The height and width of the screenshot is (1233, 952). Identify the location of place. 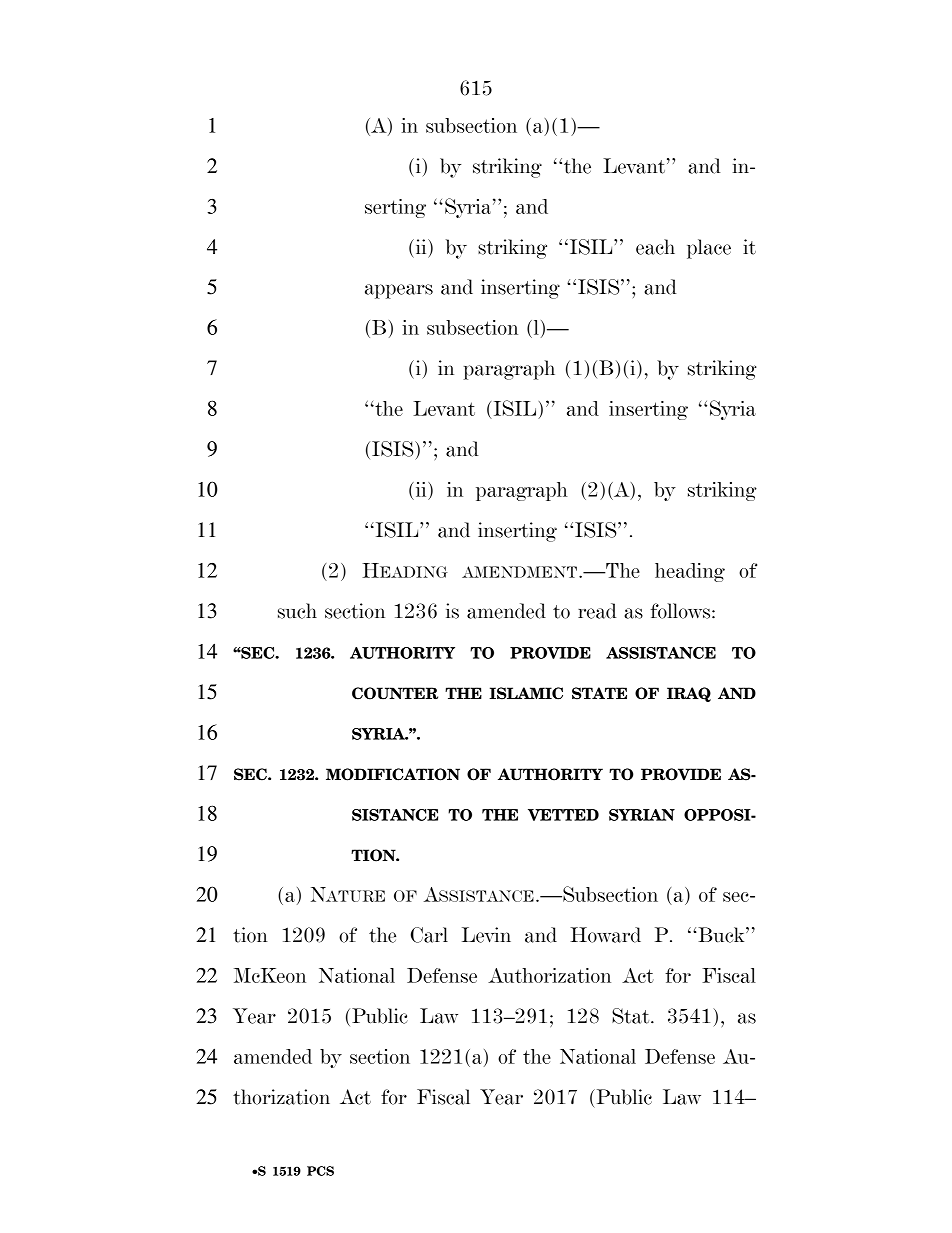
(709, 249).
